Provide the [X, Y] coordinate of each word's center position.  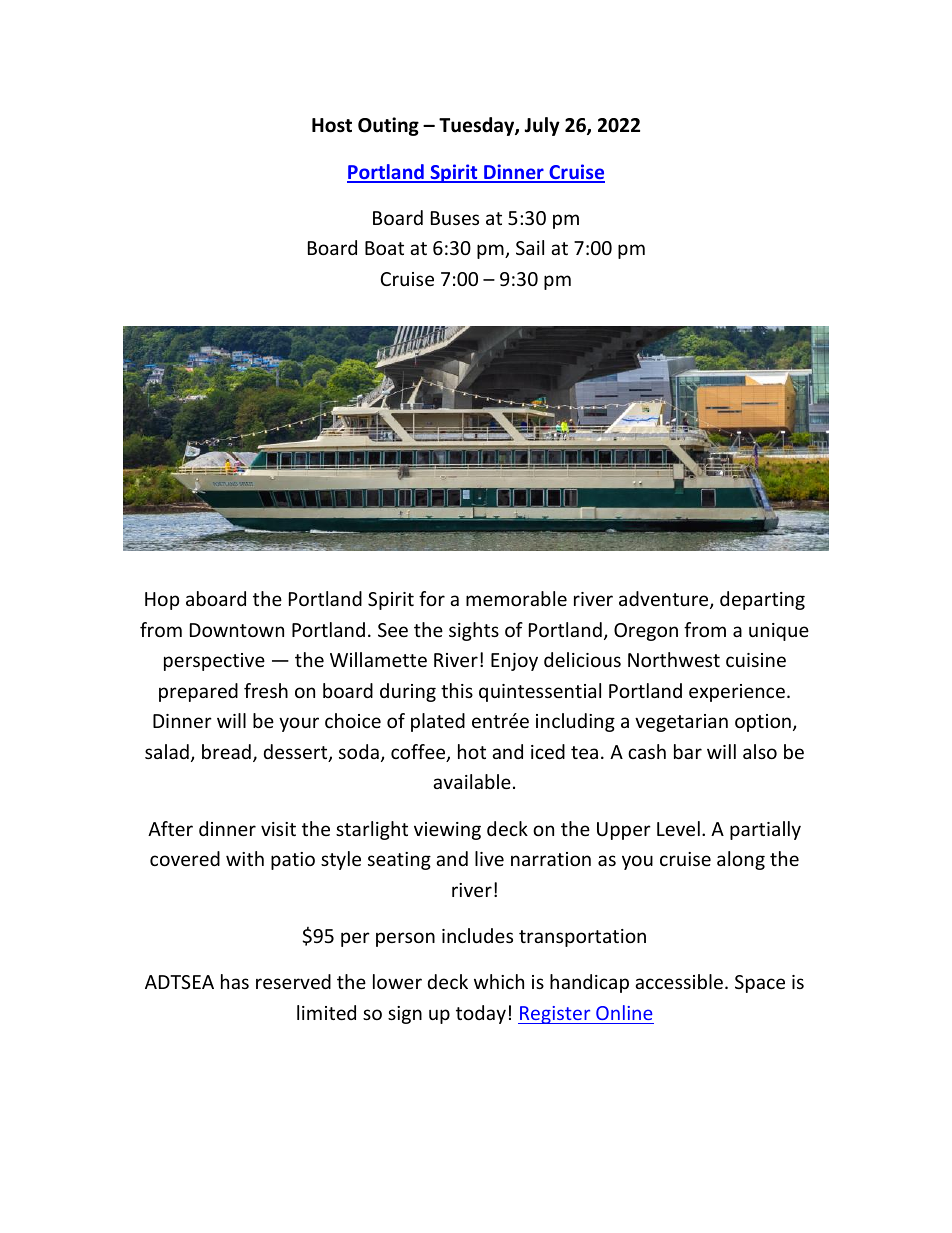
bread [226, 751]
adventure [665, 600]
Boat [384, 248]
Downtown [237, 630]
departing [762, 600]
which [499, 981]
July [542, 126]
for [432, 598]
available [472, 781]
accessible [679, 981]
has [235, 981]
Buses [455, 218]
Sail [530, 247]
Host [332, 125]
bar [688, 751]
